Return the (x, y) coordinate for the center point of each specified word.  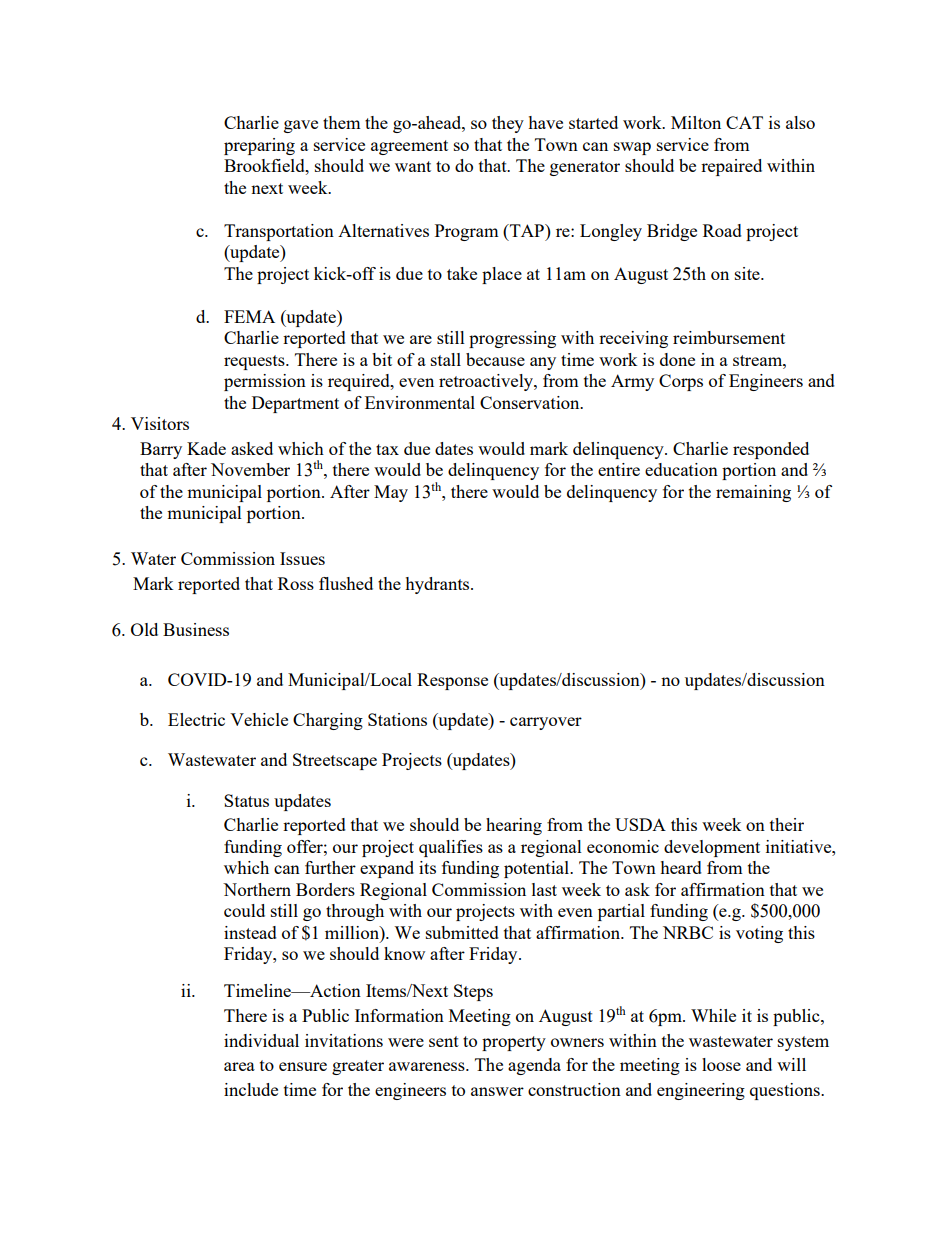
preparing (259, 146)
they (508, 124)
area (239, 1066)
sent (444, 1041)
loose (721, 1064)
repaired (731, 167)
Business (196, 629)
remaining (753, 493)
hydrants (438, 585)
